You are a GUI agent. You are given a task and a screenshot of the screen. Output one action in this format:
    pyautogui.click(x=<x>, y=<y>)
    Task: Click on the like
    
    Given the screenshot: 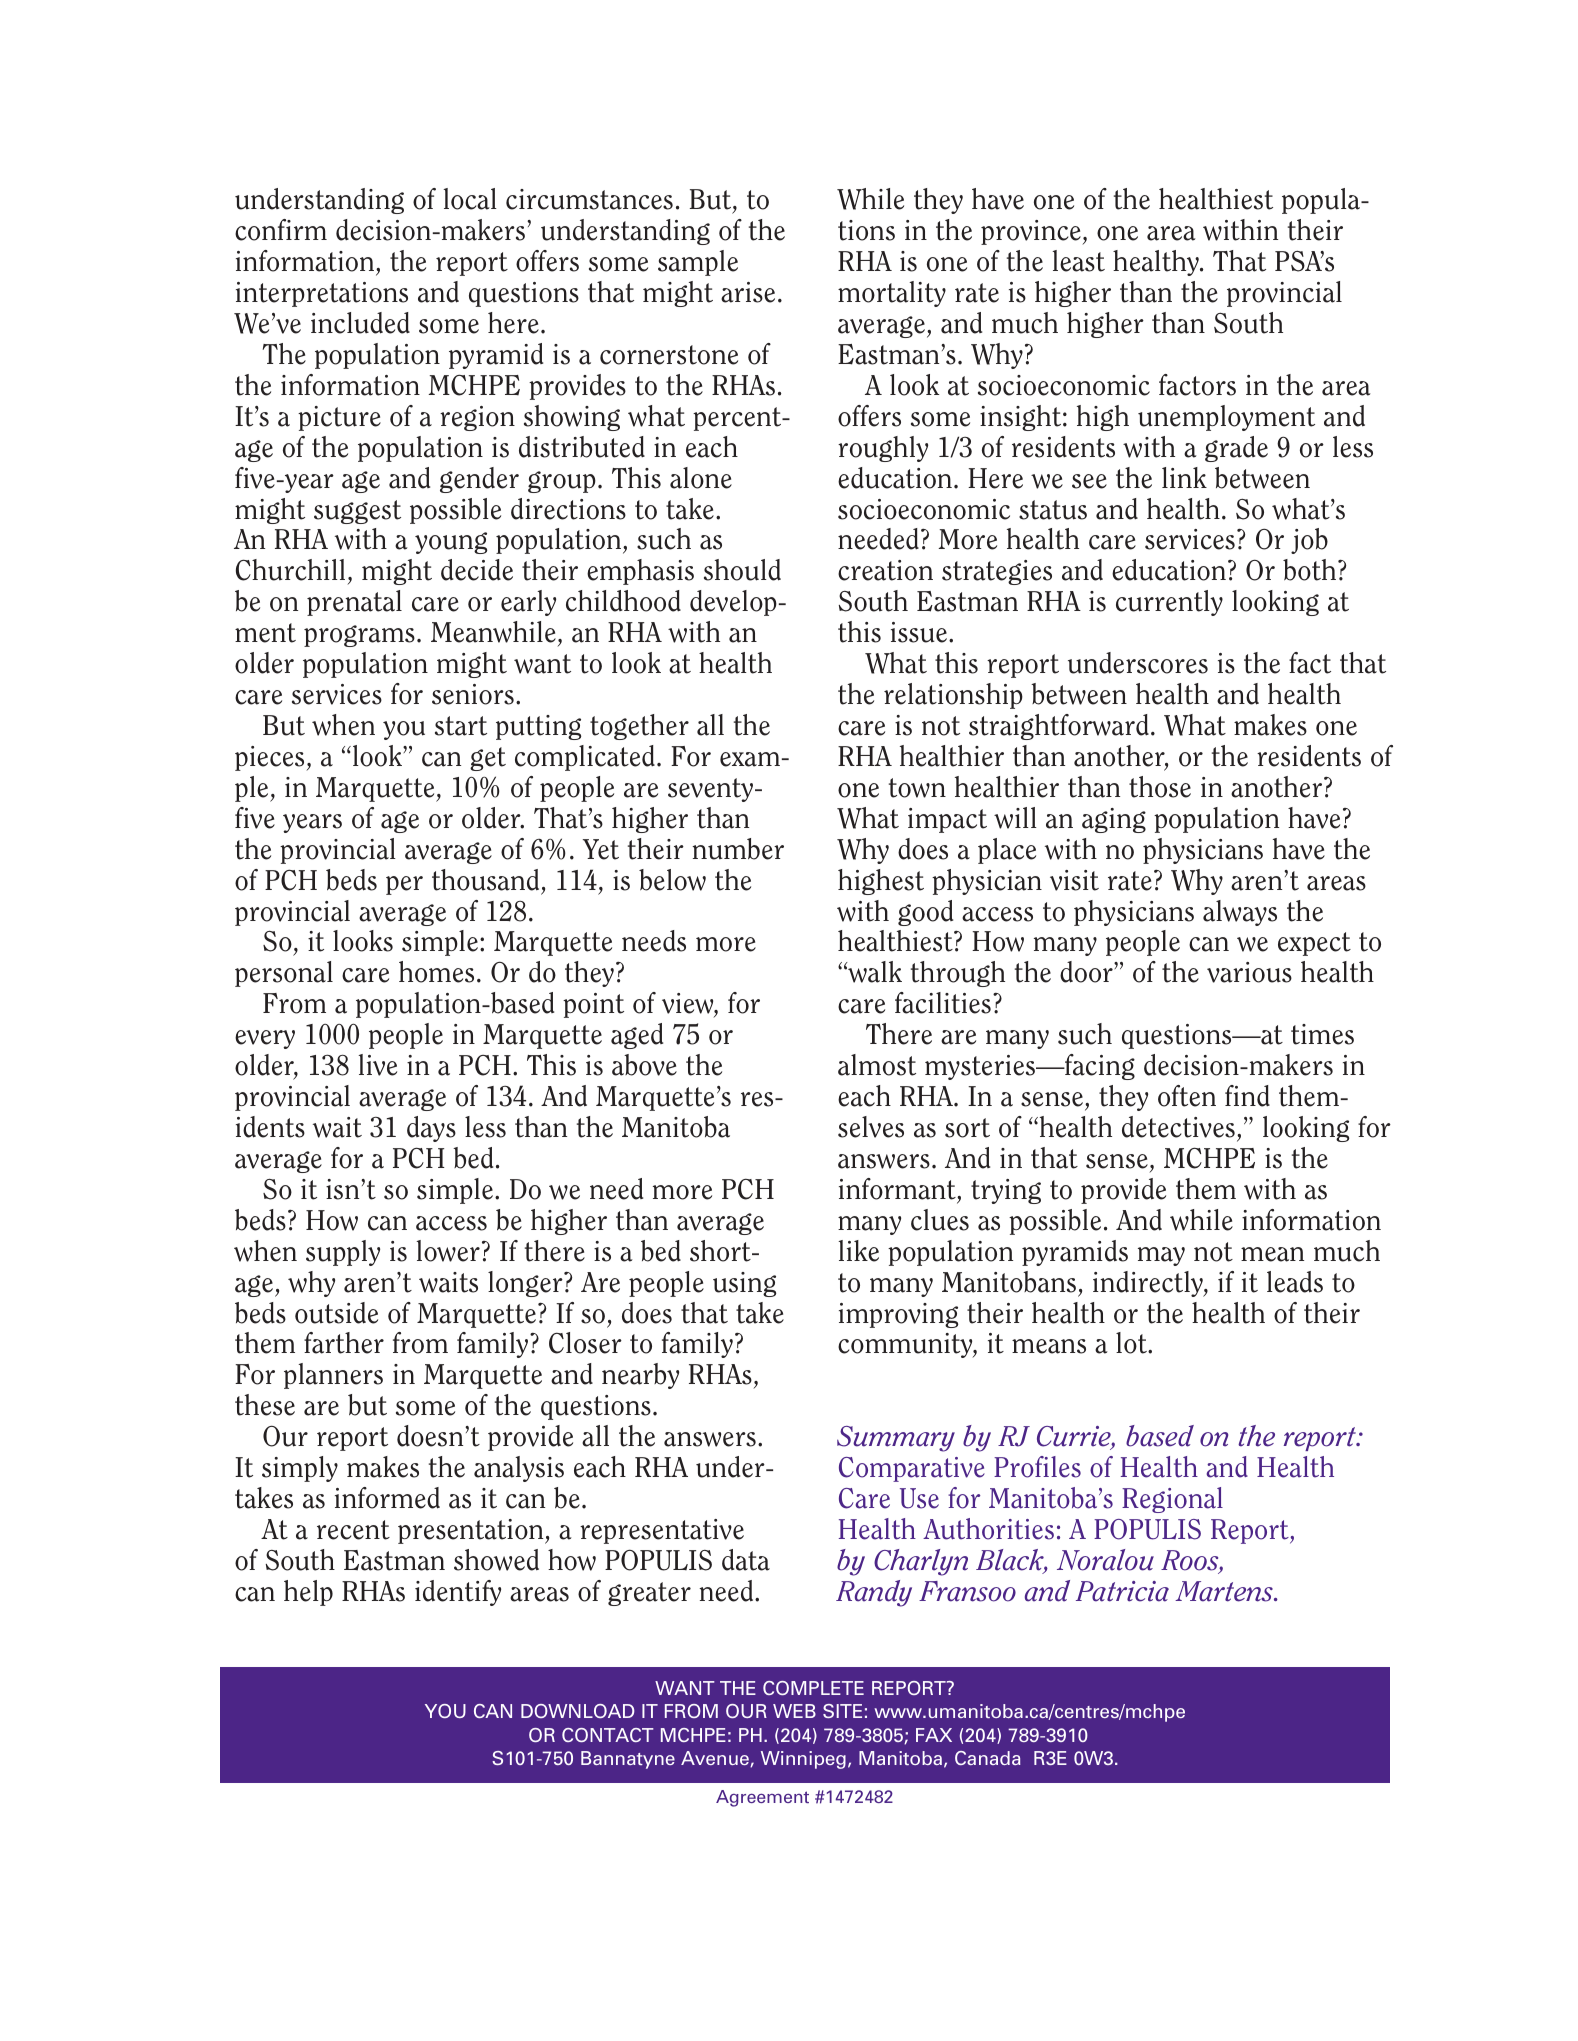 What is the action you would take?
    pyautogui.click(x=858, y=1251)
